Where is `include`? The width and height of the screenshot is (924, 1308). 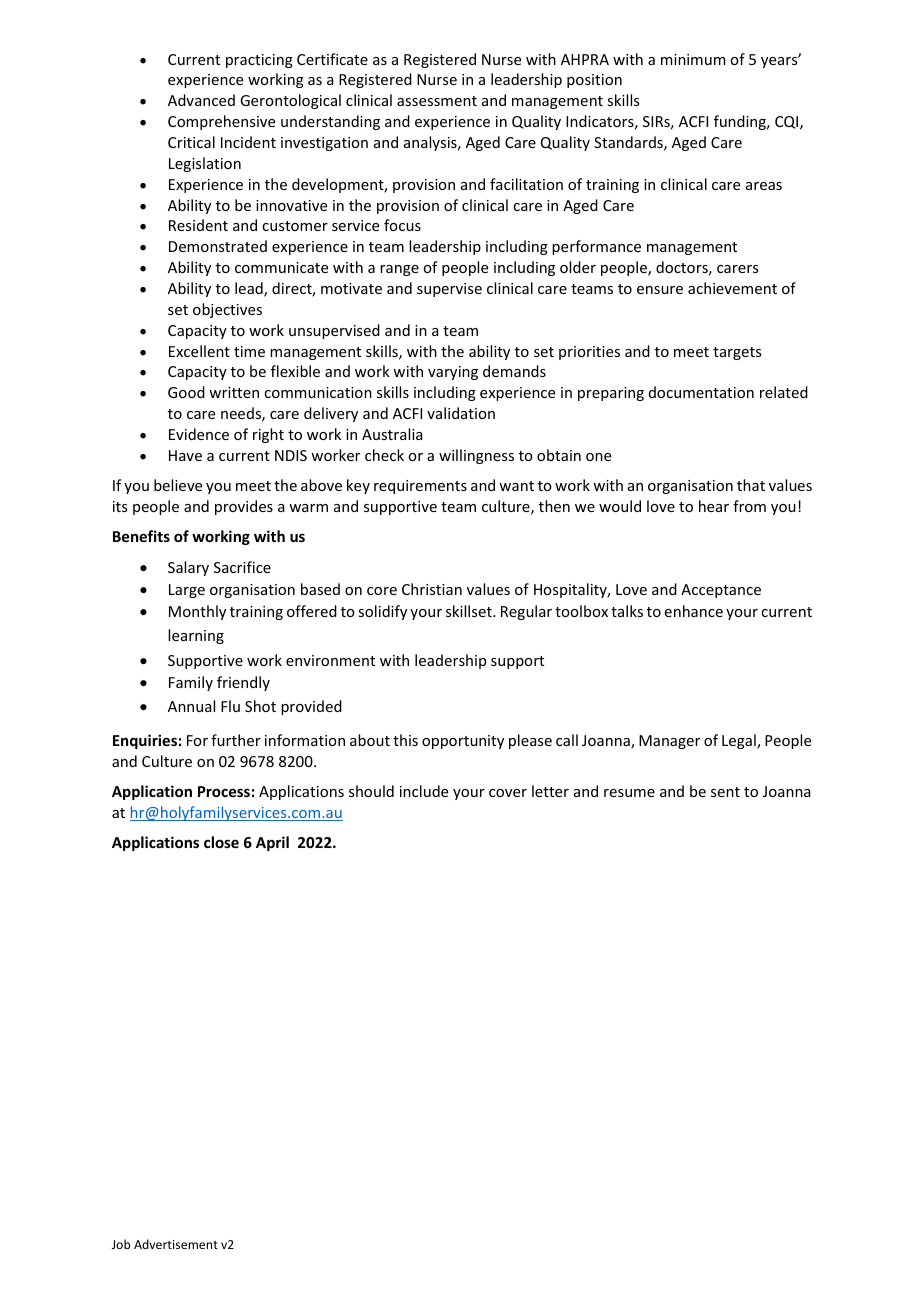 include is located at coordinates (424, 791).
